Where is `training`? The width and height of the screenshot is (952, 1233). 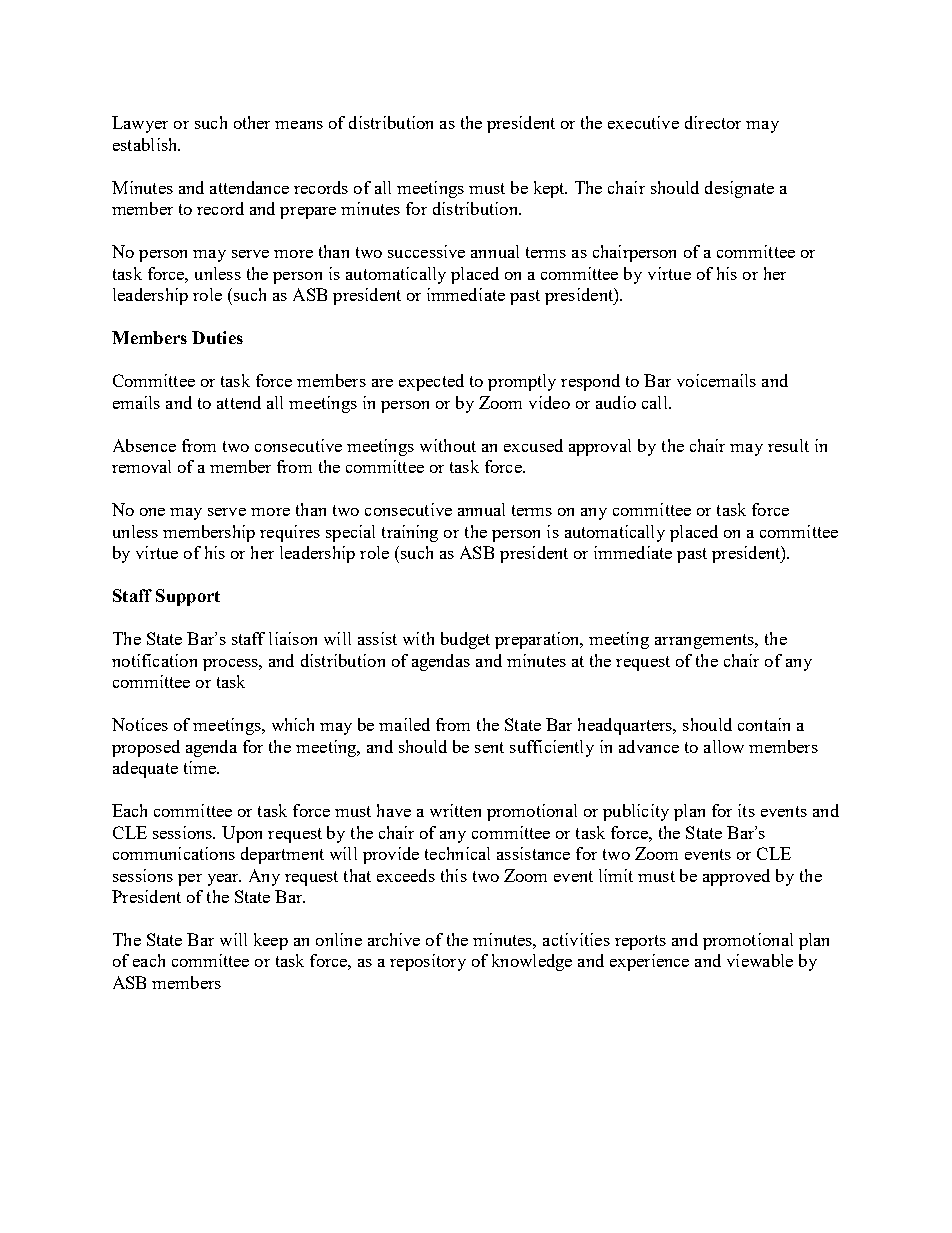 training is located at coordinates (410, 533).
